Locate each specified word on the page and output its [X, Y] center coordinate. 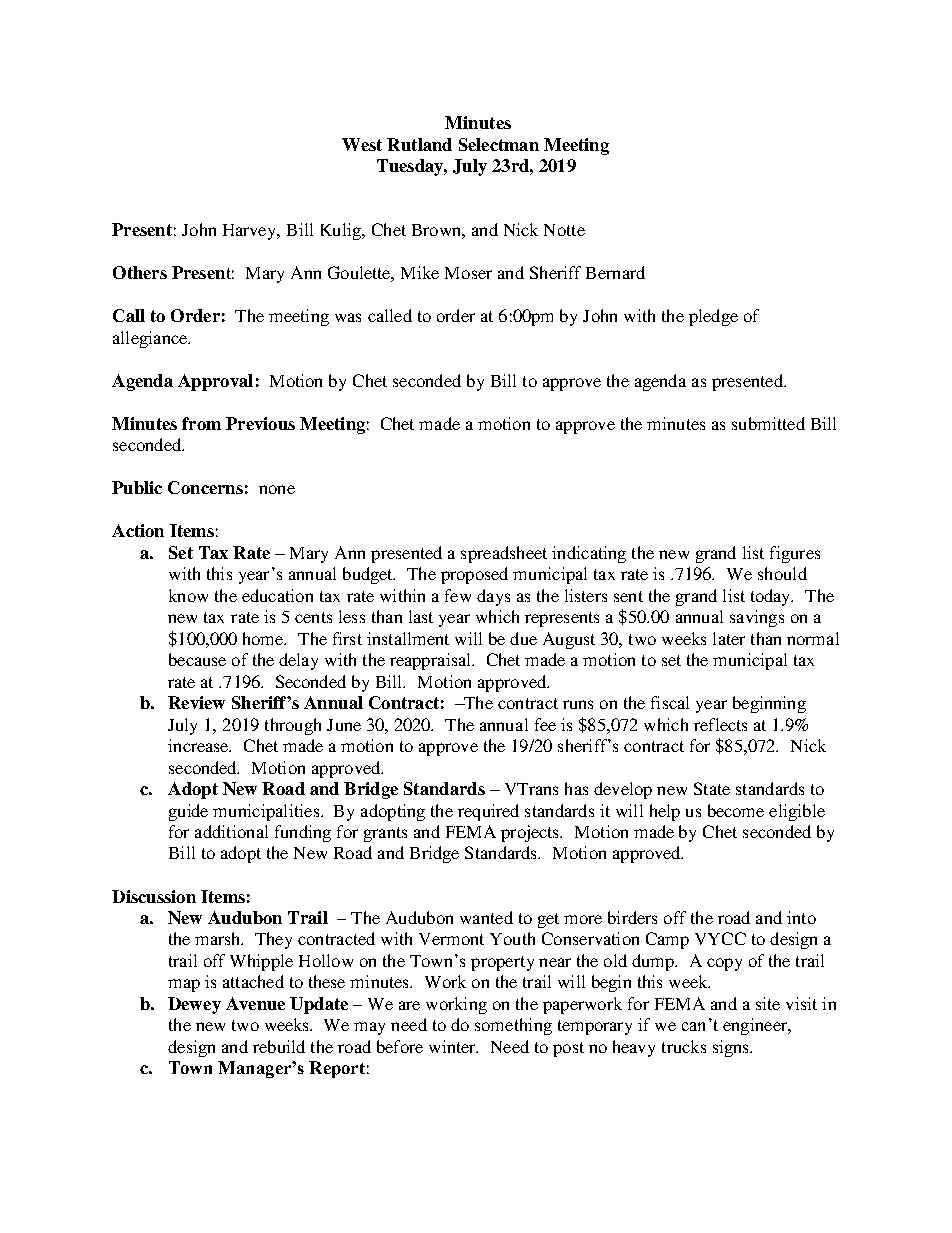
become [736, 810]
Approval [215, 382]
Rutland [419, 144]
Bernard [615, 272]
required [488, 812]
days [493, 597]
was [348, 317]
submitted [768, 423]
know [188, 595]
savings [757, 618]
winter [453, 1046]
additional [231, 831]
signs [732, 1048]
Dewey [194, 1005]
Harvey [251, 232]
